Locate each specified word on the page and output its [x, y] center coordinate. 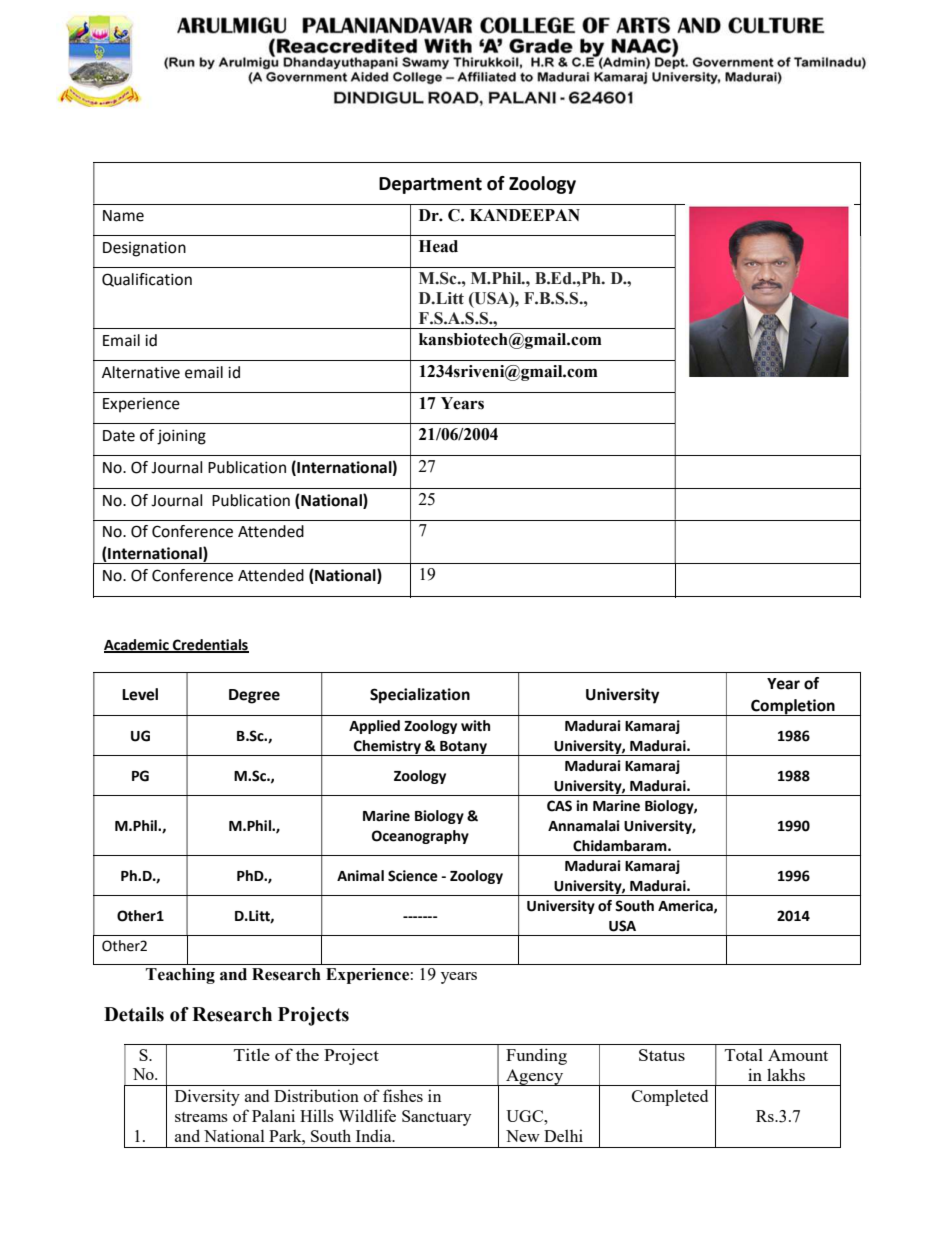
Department [430, 185]
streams [201, 1117]
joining [181, 437]
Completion [793, 707]
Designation [144, 249]
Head [438, 246]
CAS [559, 806]
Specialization [420, 696]
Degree [254, 696]
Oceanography [420, 837]
